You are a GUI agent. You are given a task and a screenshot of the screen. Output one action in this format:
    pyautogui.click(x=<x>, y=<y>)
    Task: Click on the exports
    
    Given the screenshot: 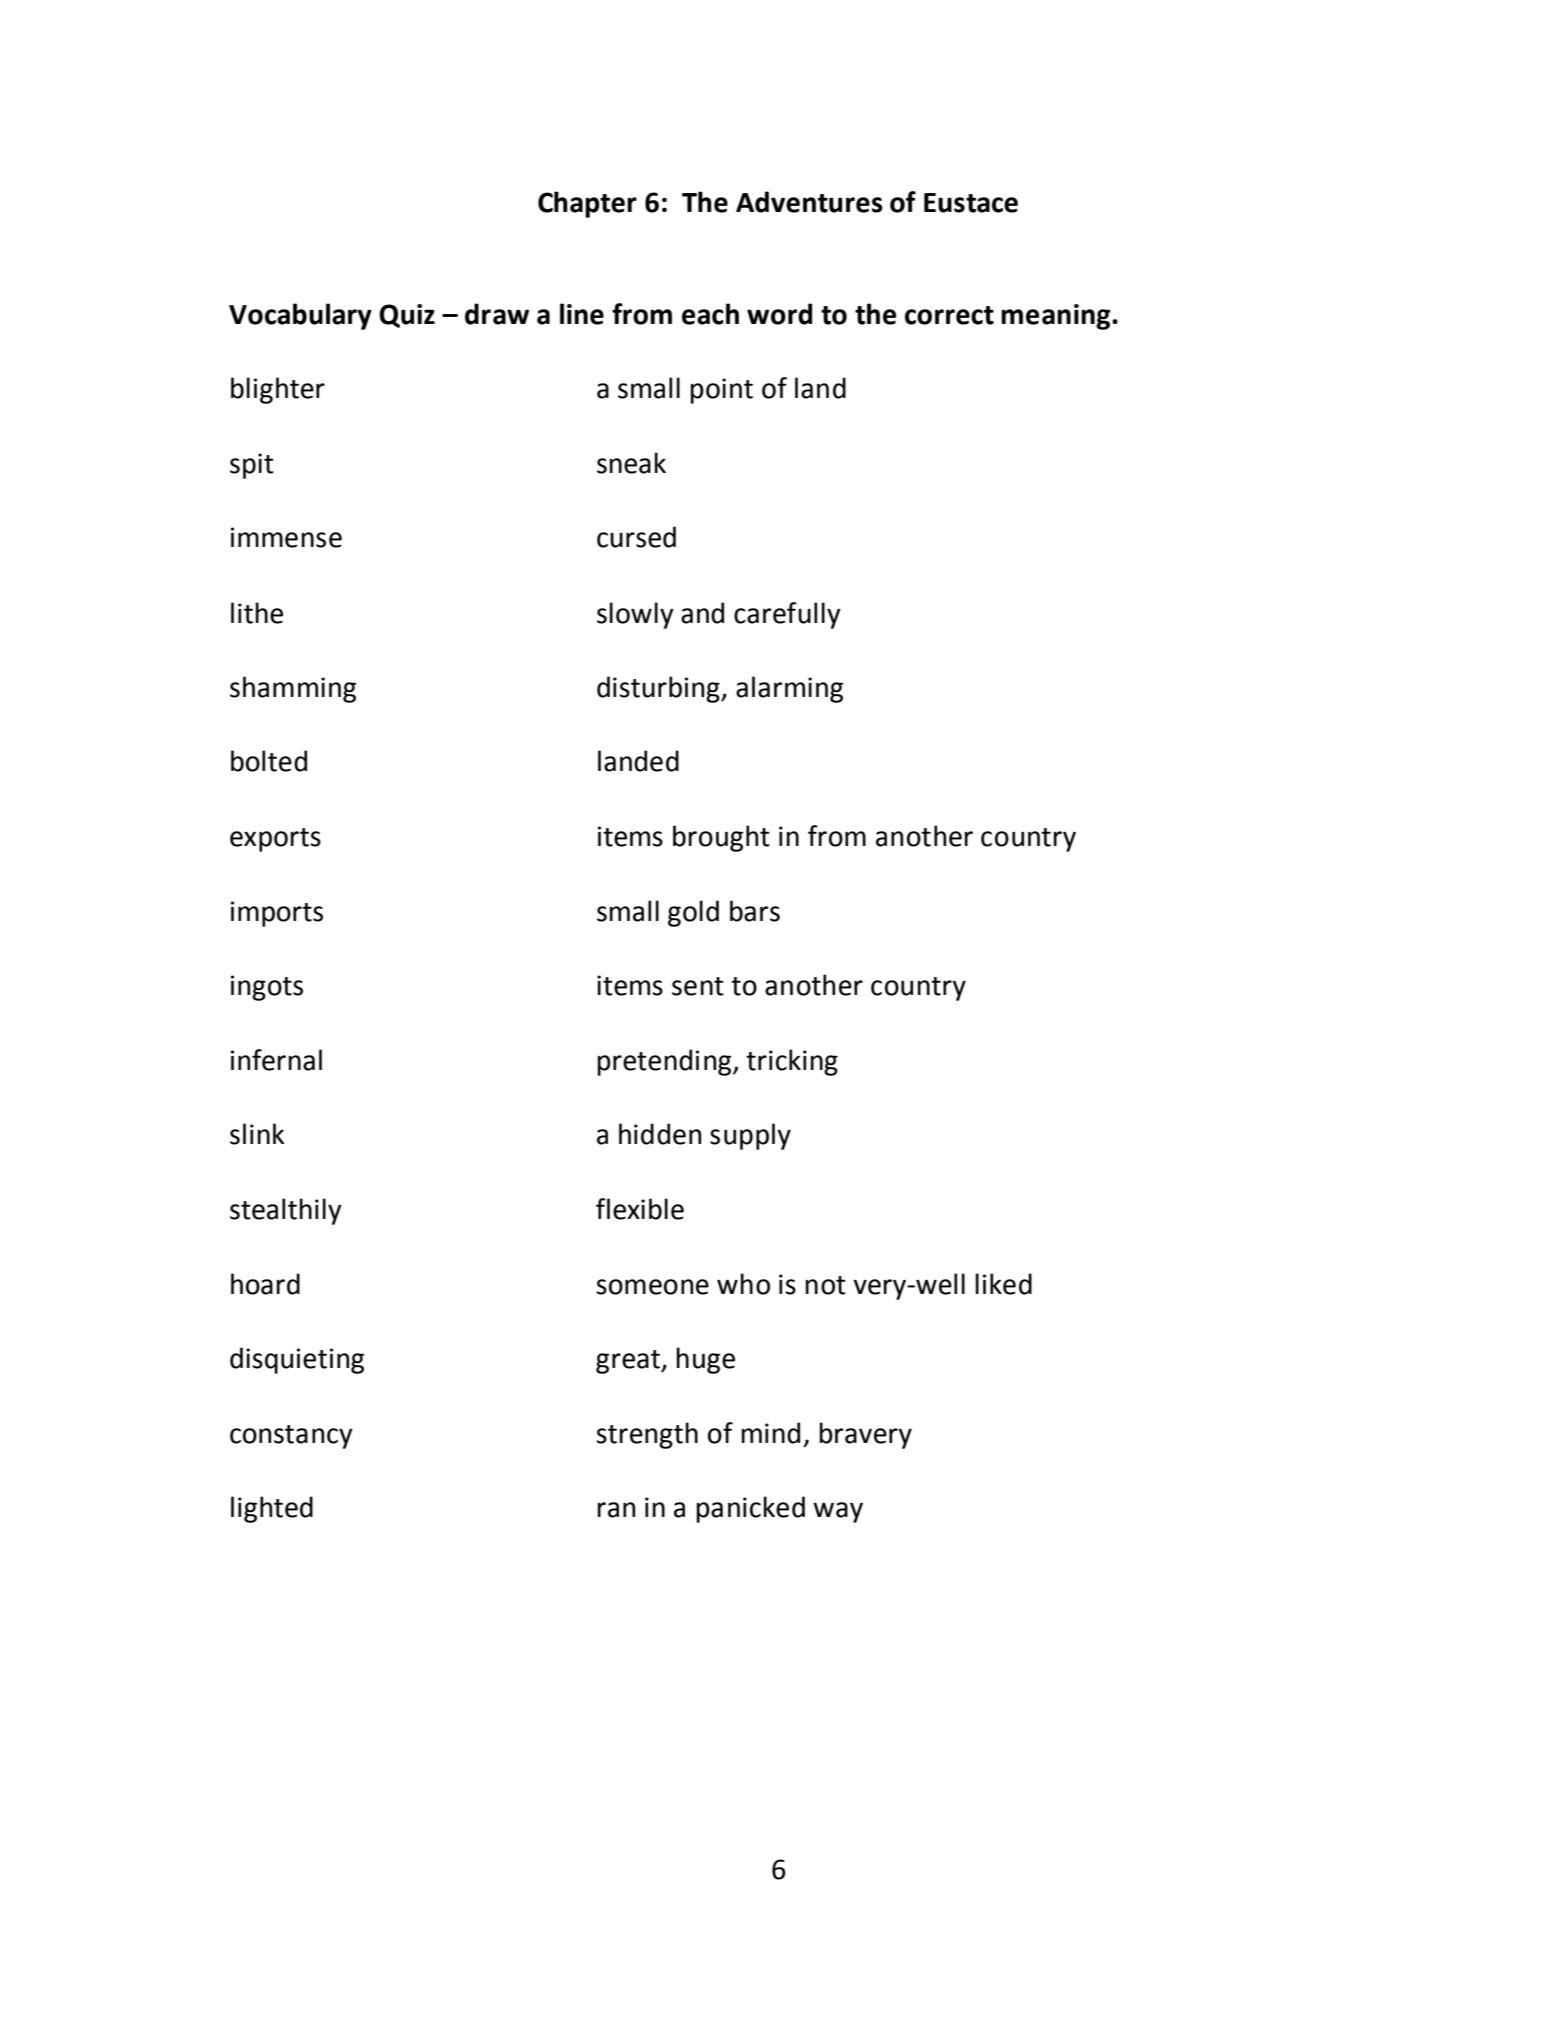 What is the action you would take?
    pyautogui.click(x=275, y=840)
